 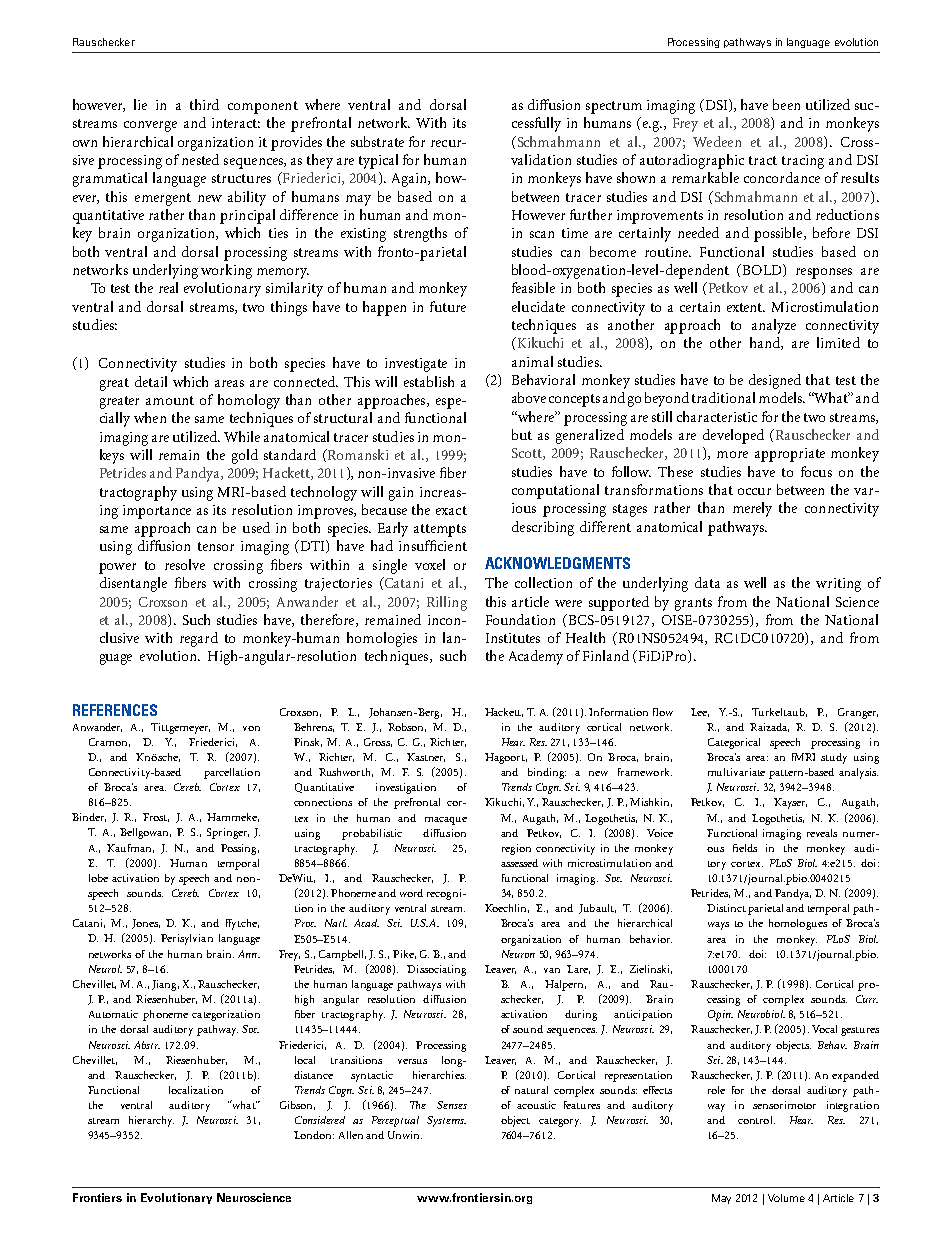 What do you see at coordinates (803, 162) in the screenshot?
I see `tracing` at bounding box center [803, 162].
